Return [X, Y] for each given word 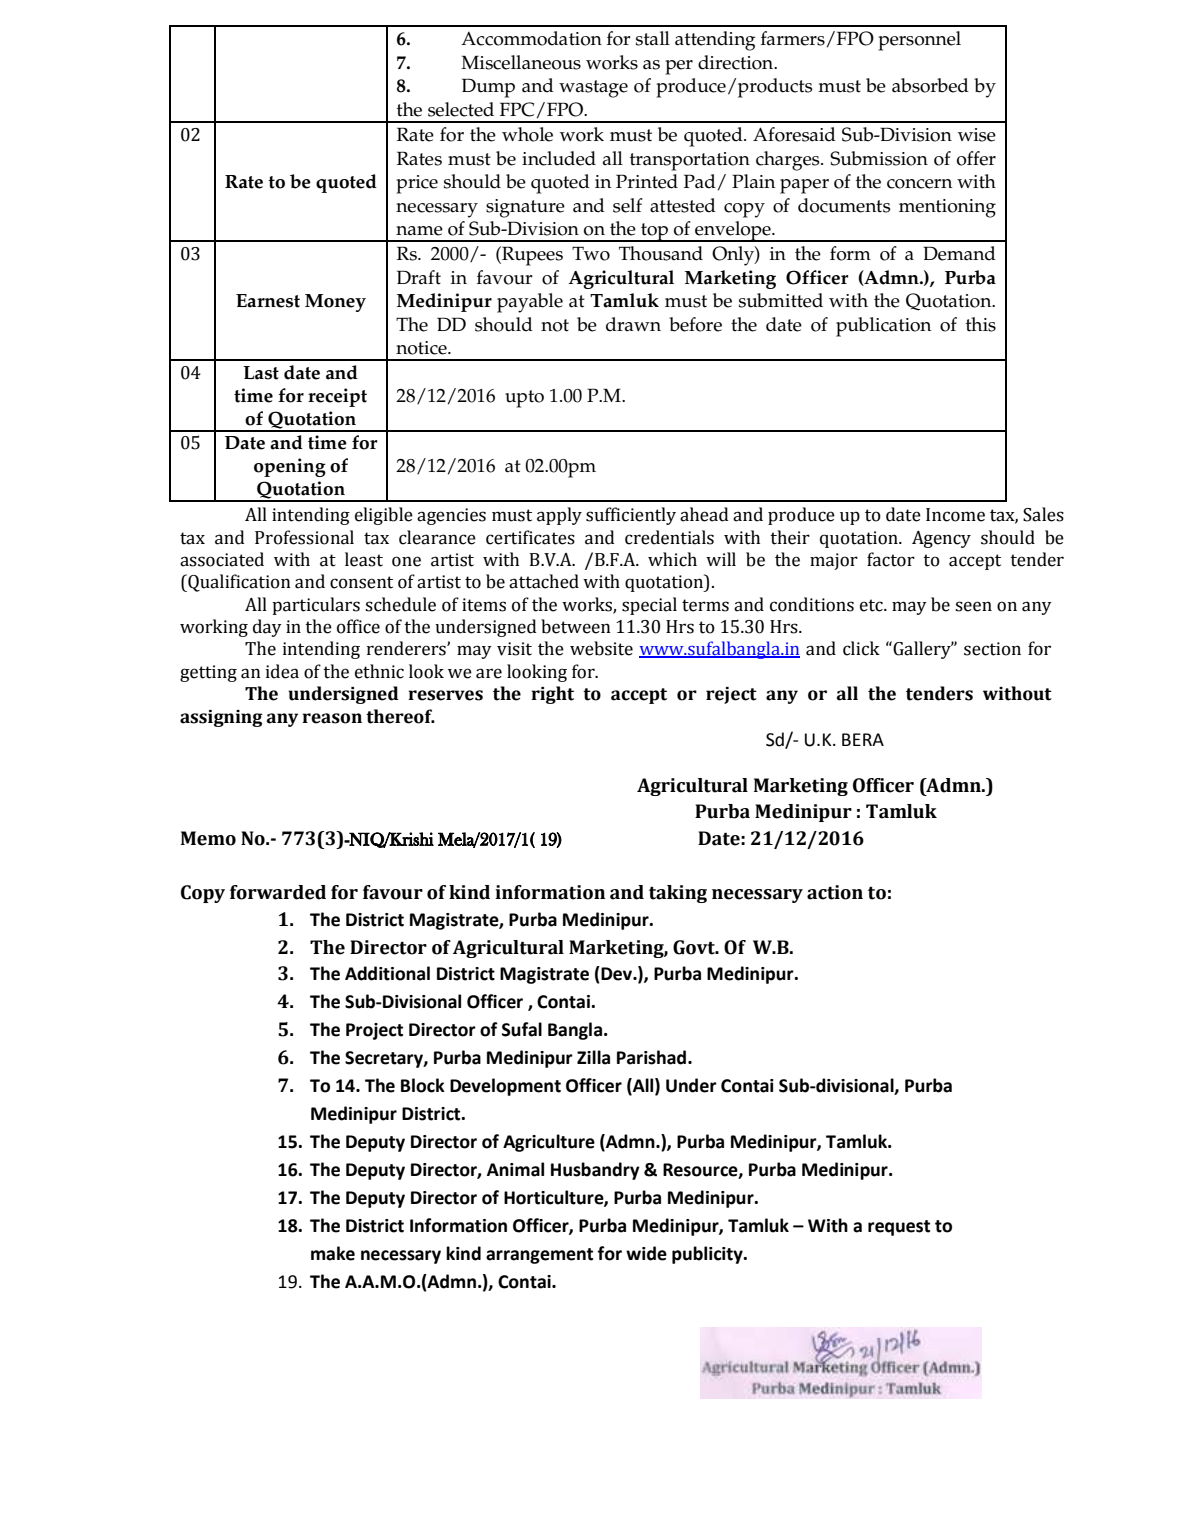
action [835, 892]
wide [646, 1253]
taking [678, 894]
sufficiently [631, 516]
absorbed [930, 85]
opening [290, 467]
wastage [593, 89]
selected [461, 109]
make [333, 1253]
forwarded [278, 892]
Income [955, 515]
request [899, 1228]
